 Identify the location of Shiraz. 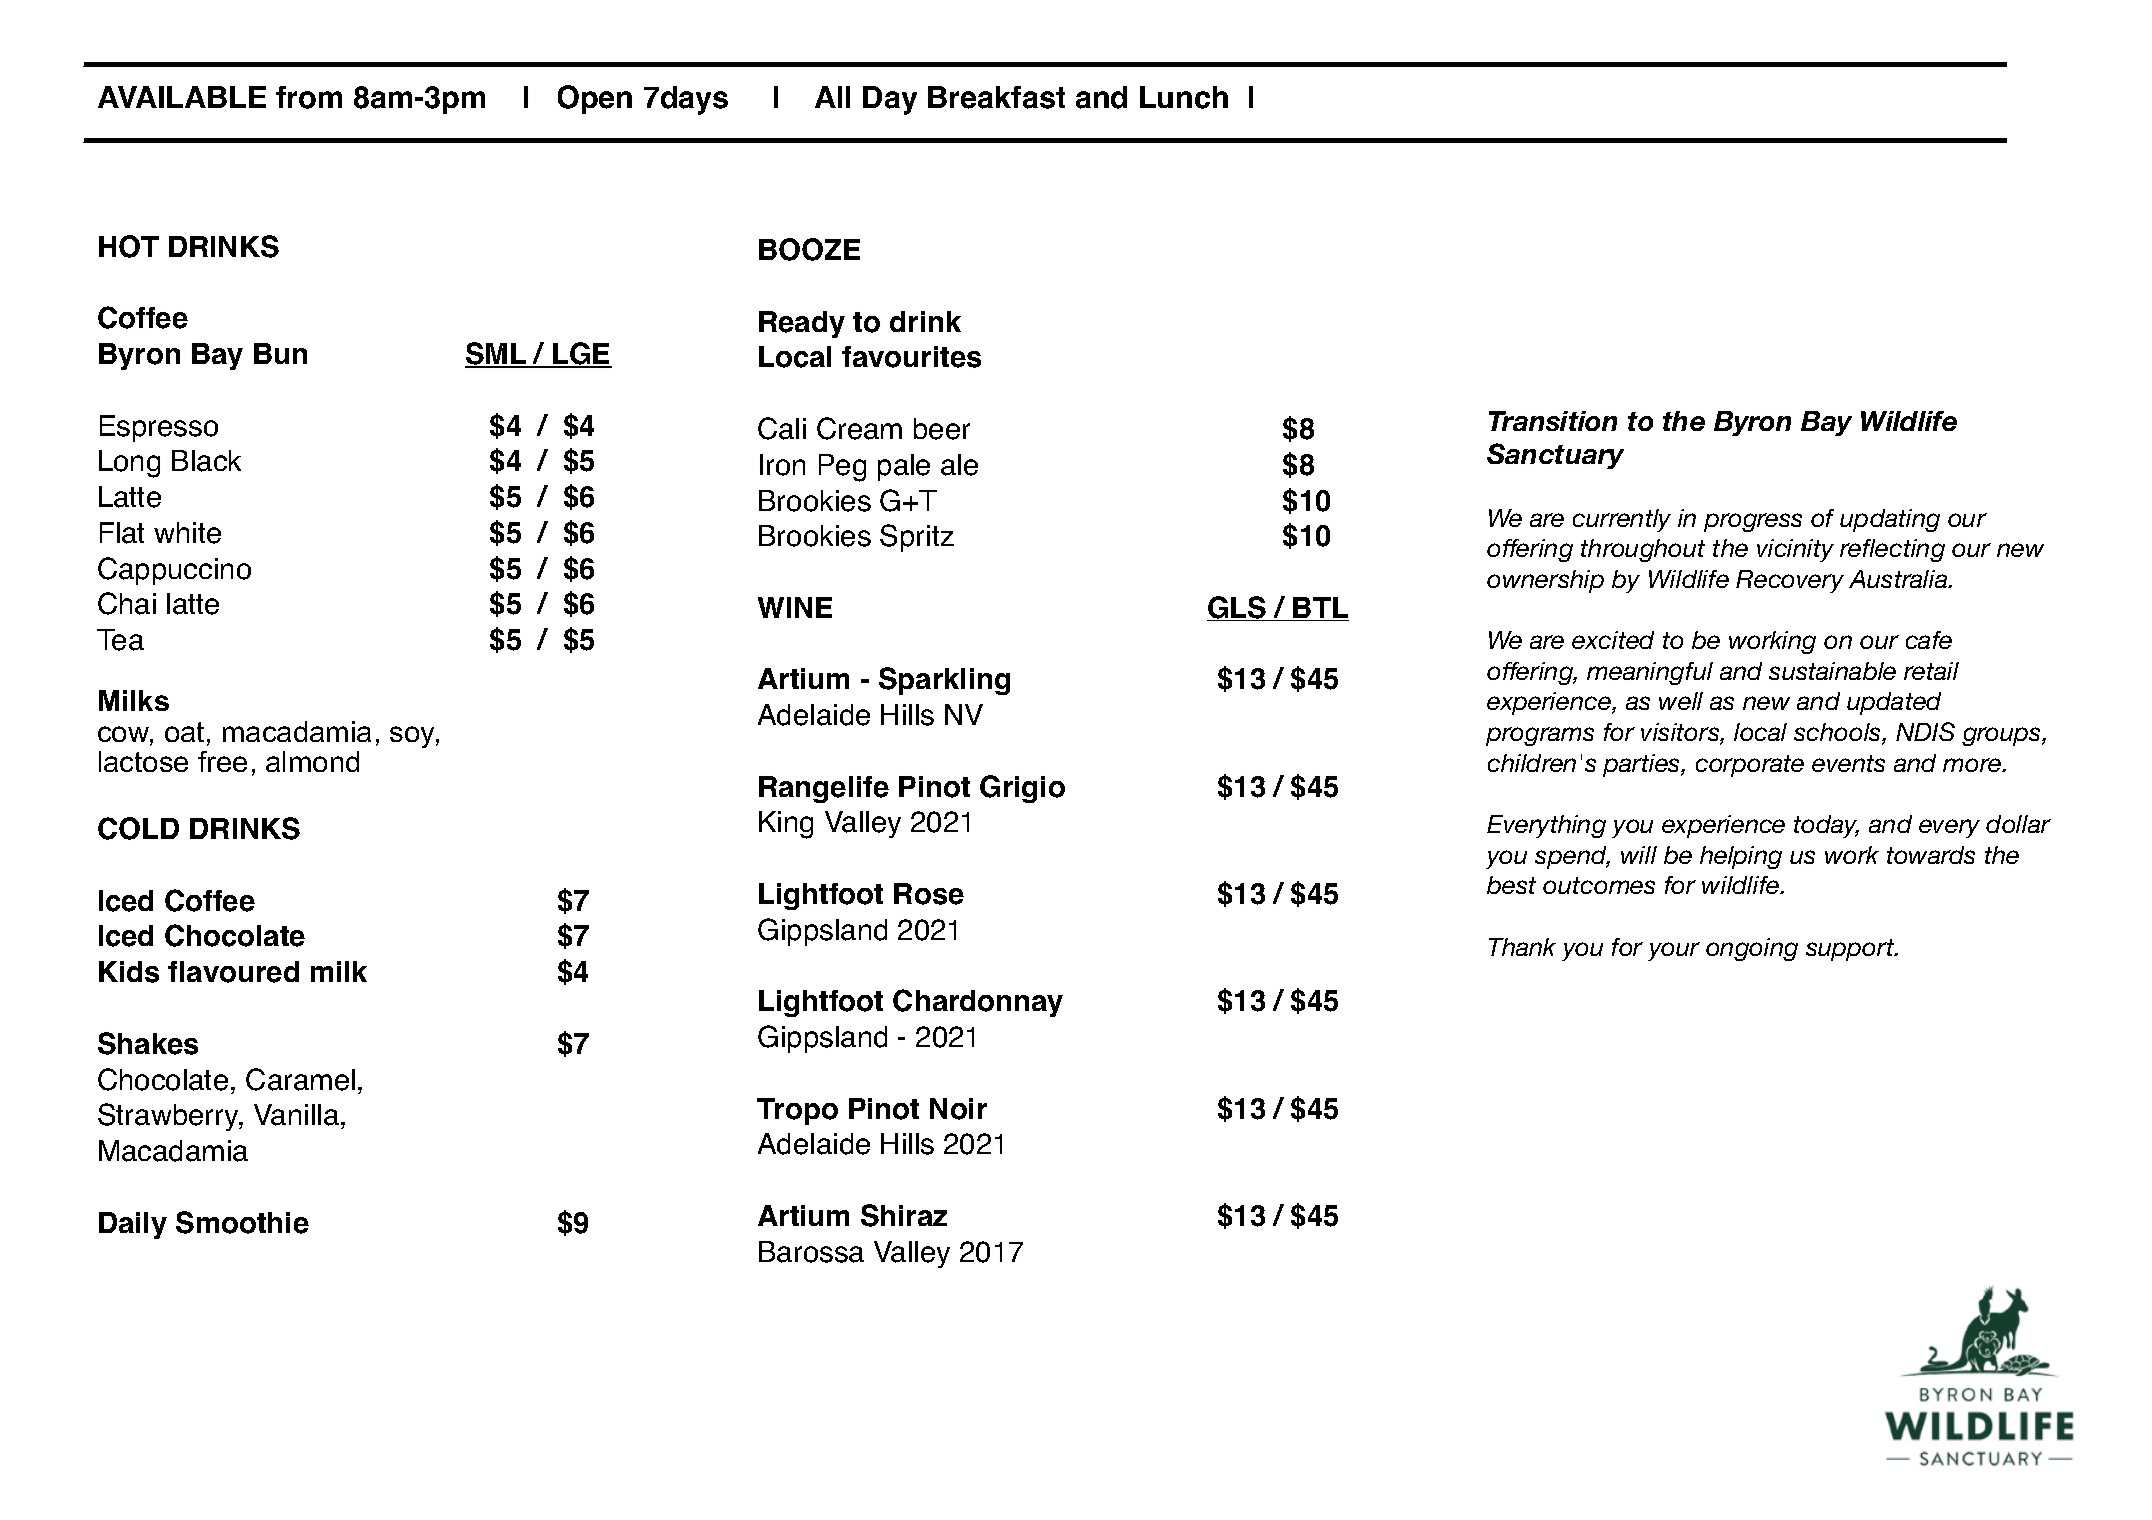
(904, 1215).
